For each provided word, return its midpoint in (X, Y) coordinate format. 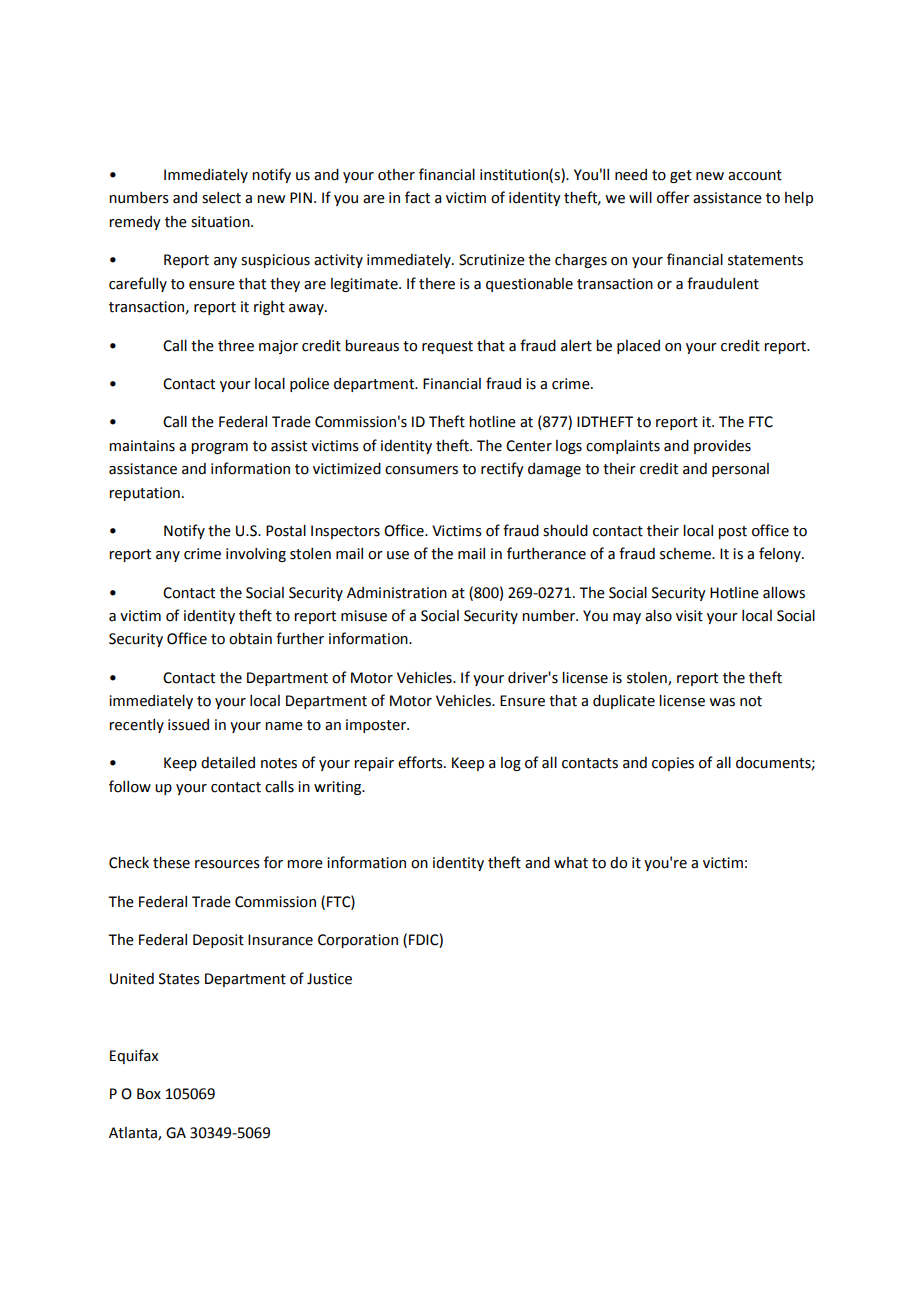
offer (673, 197)
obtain (250, 639)
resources (227, 864)
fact (417, 197)
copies (673, 764)
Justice (329, 979)
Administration (397, 593)
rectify (502, 469)
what (571, 863)
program (219, 448)
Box (149, 1094)
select (221, 198)
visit (689, 616)
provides (722, 447)
